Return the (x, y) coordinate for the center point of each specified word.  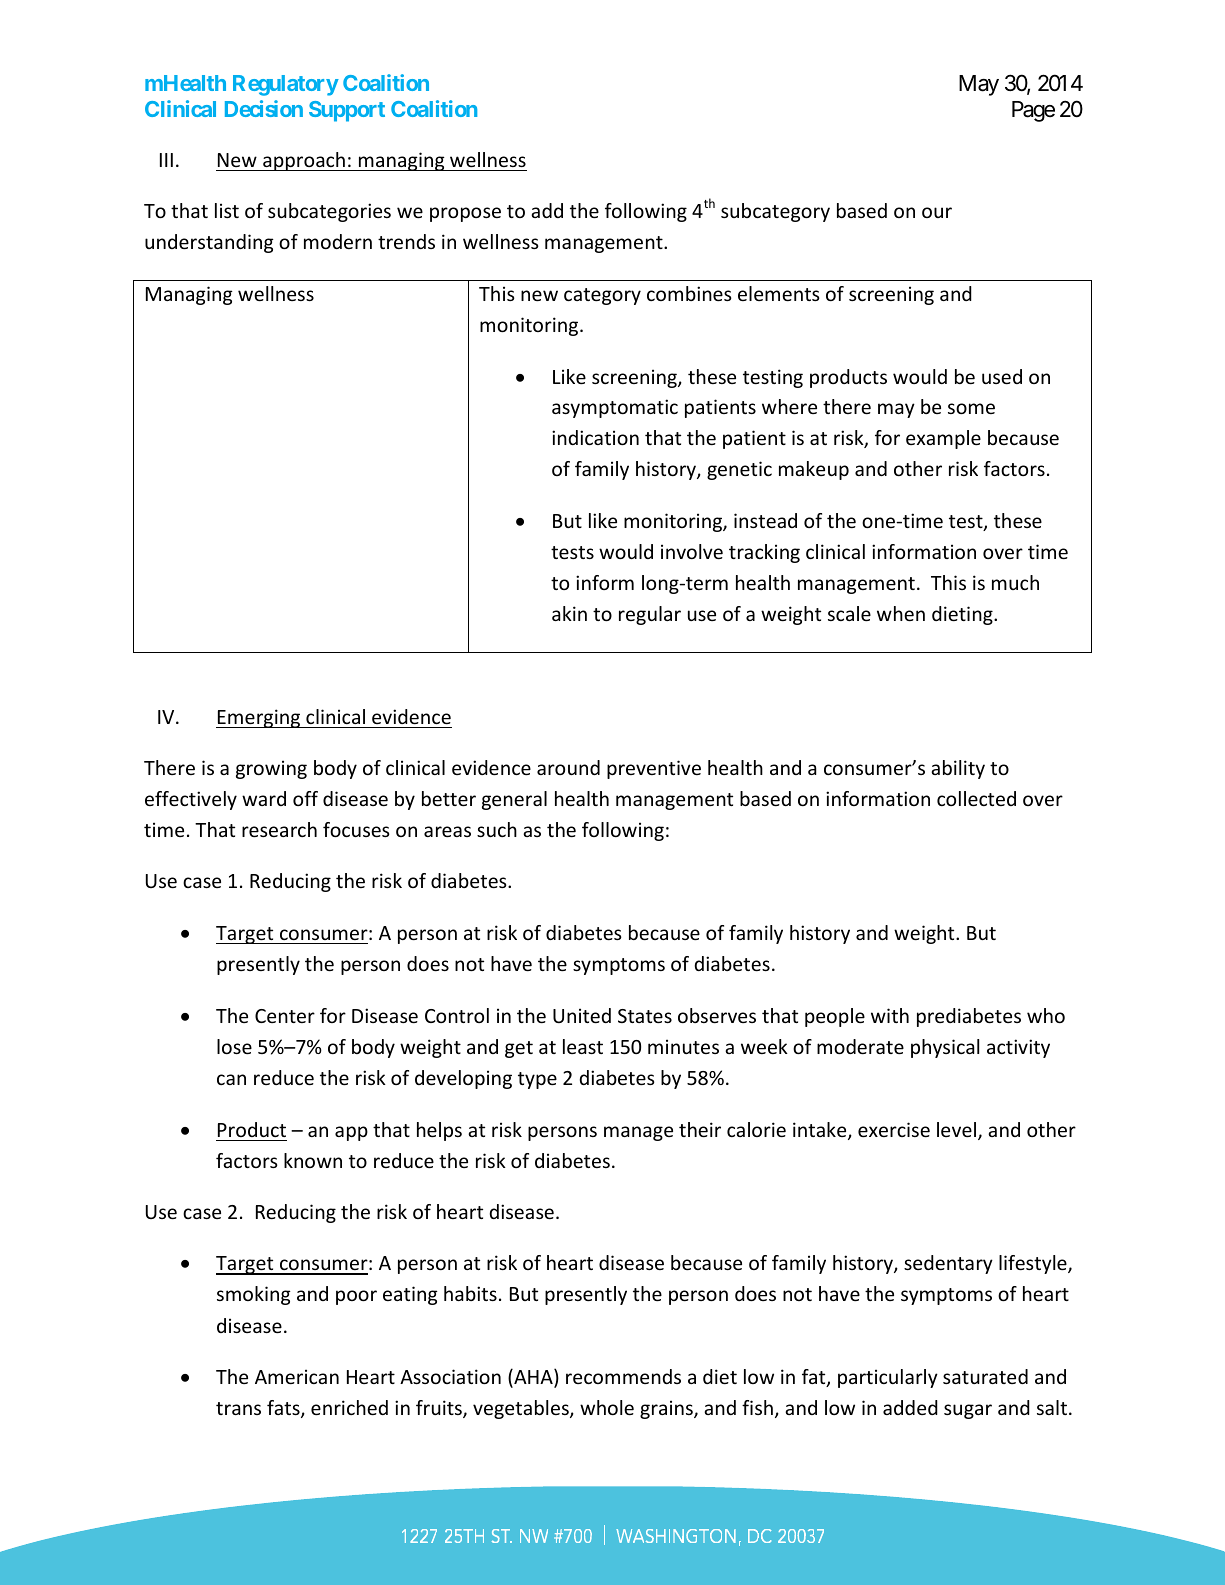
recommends (623, 1376)
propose (465, 214)
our (937, 212)
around (568, 767)
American (297, 1376)
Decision (264, 108)
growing (271, 769)
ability (958, 769)
